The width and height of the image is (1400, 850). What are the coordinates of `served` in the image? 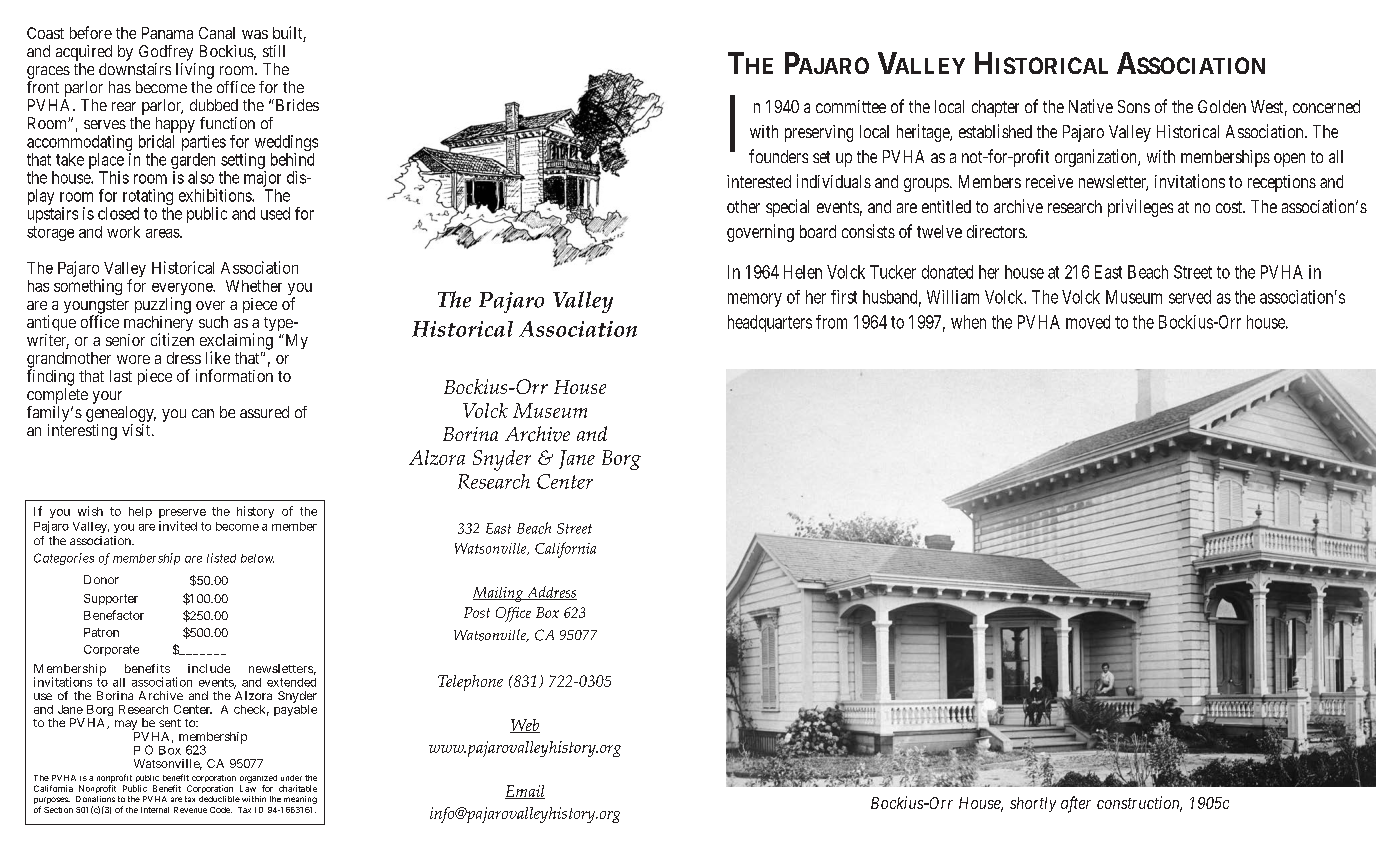 It's located at (1190, 297).
